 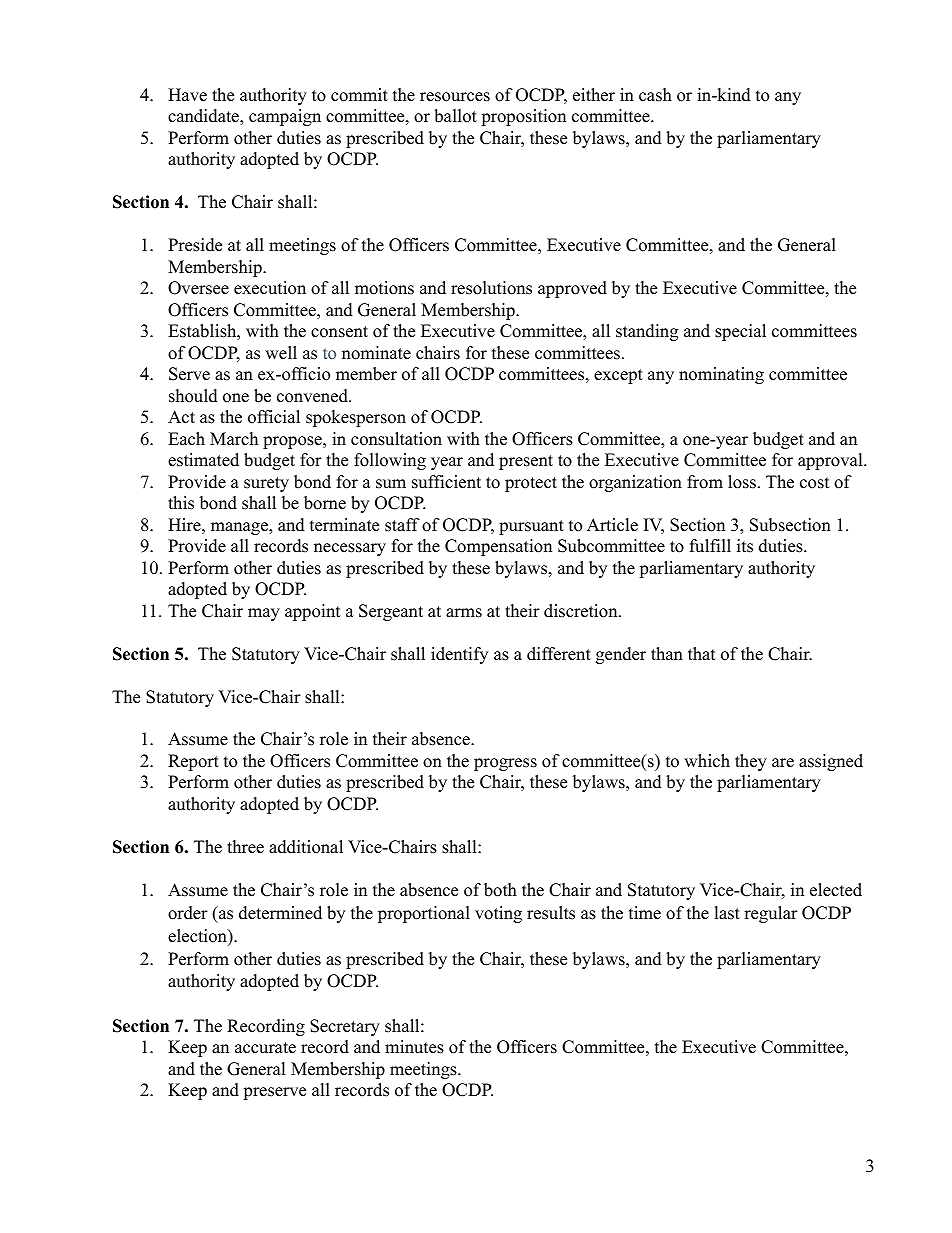 I want to click on accurate, so click(x=265, y=1048).
